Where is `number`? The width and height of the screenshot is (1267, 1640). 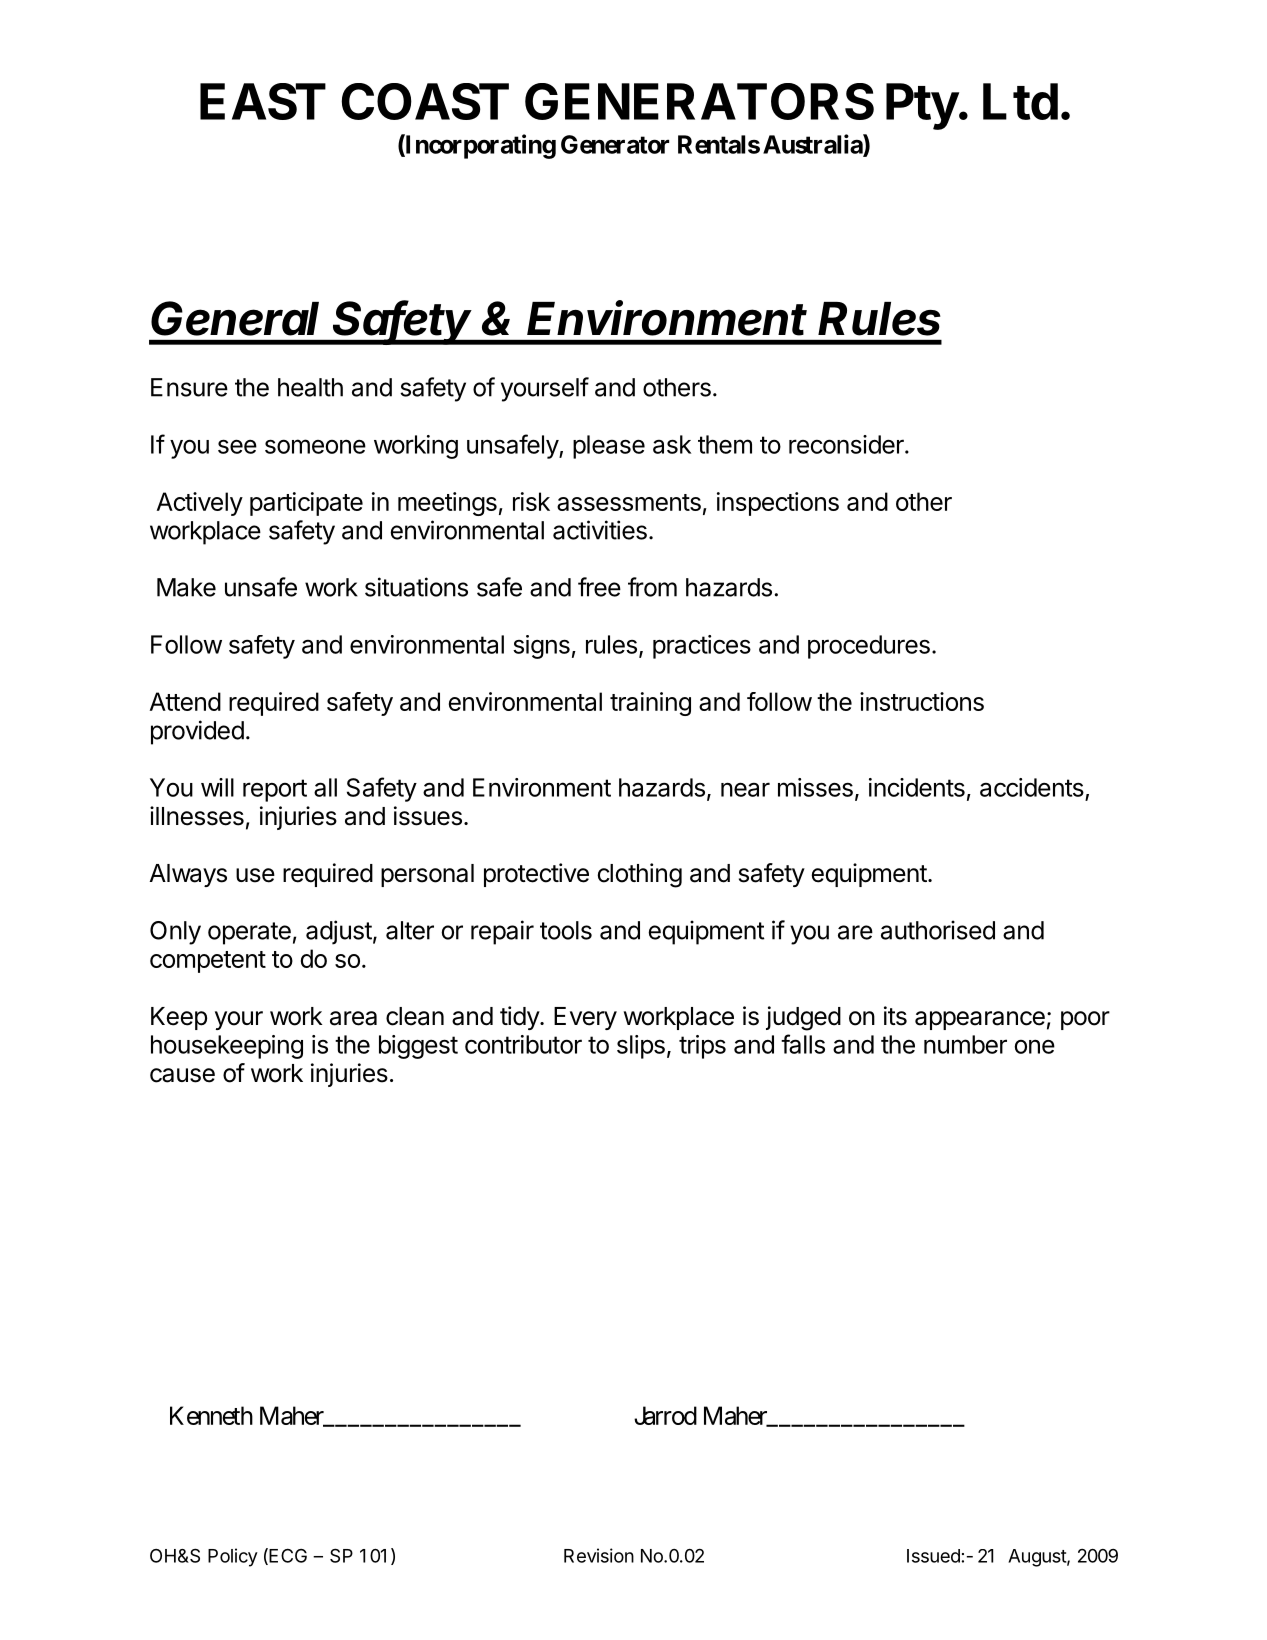 number is located at coordinates (965, 1044).
